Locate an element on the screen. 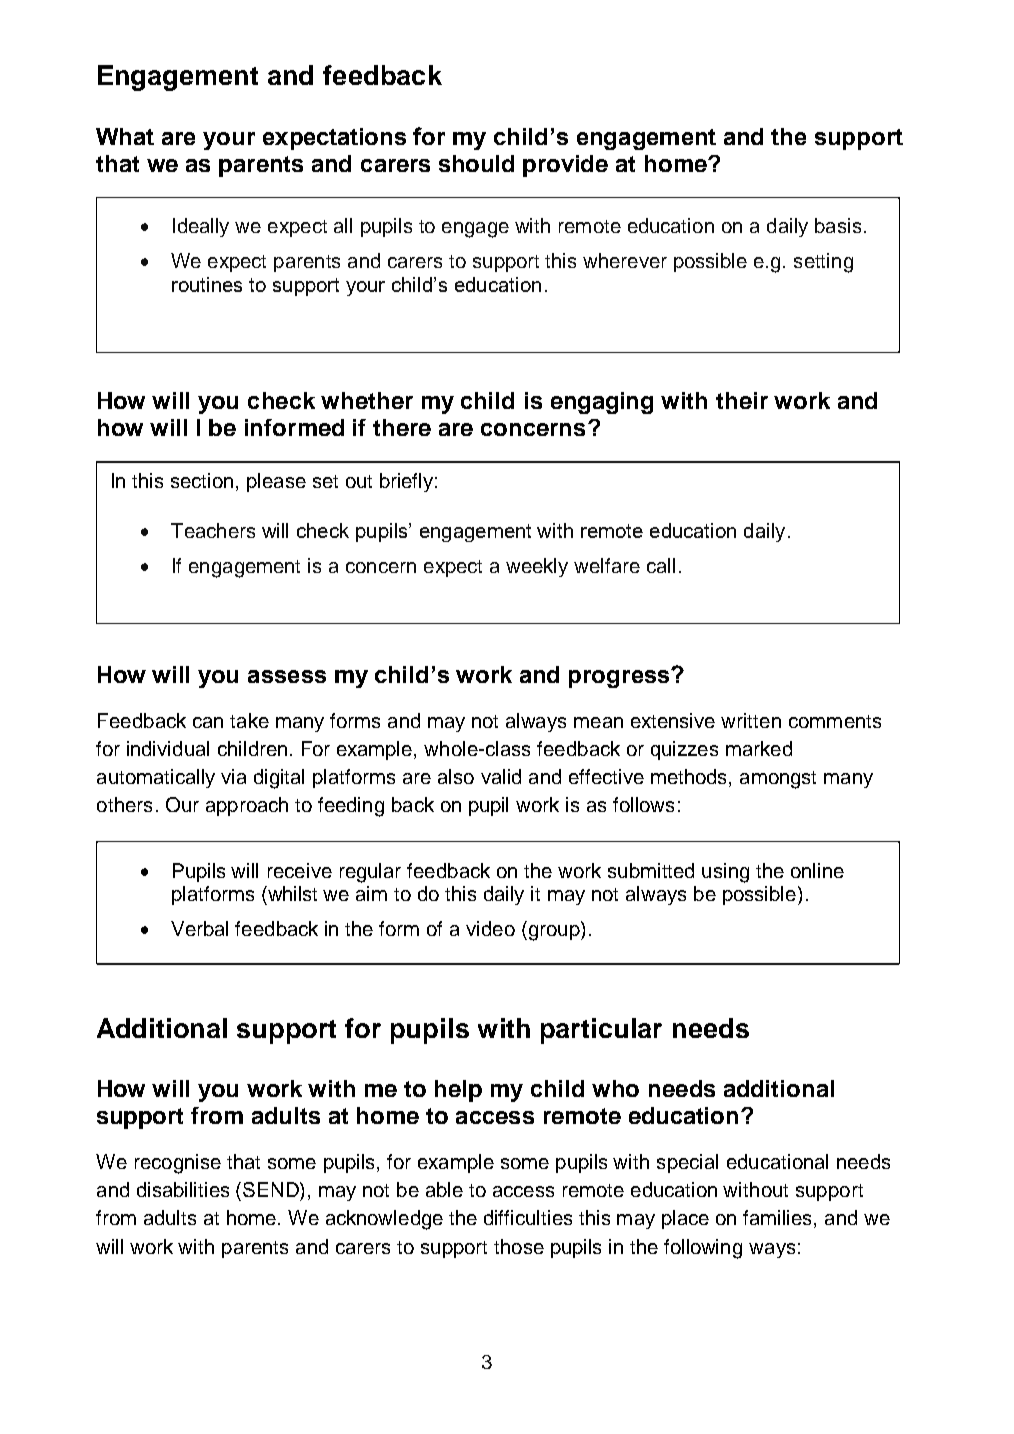 The image size is (1014, 1434). should is located at coordinates (476, 163).
